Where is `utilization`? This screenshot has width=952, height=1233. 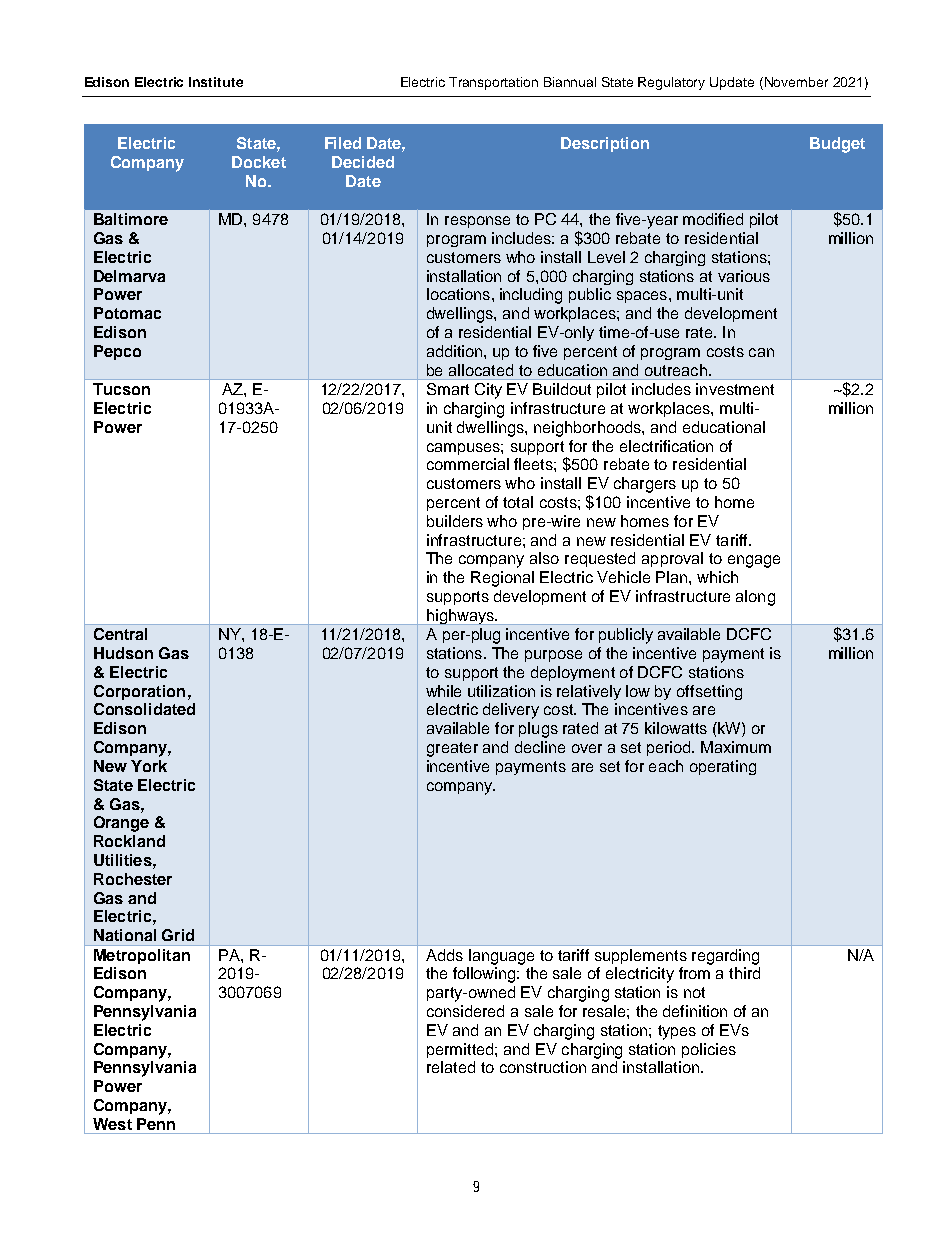
utilization is located at coordinates (501, 691).
